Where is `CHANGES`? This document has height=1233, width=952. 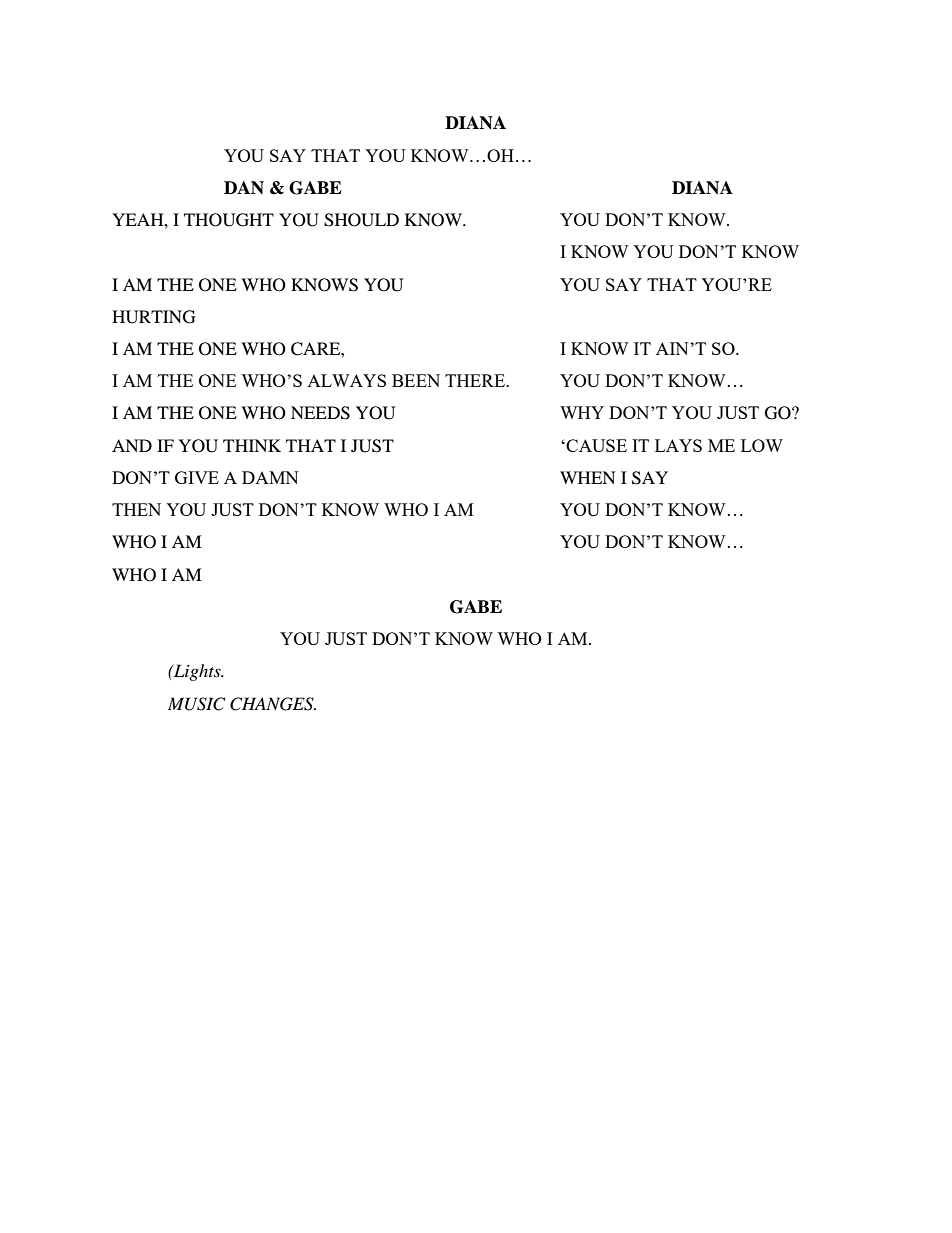
CHANGES is located at coordinates (273, 704).
